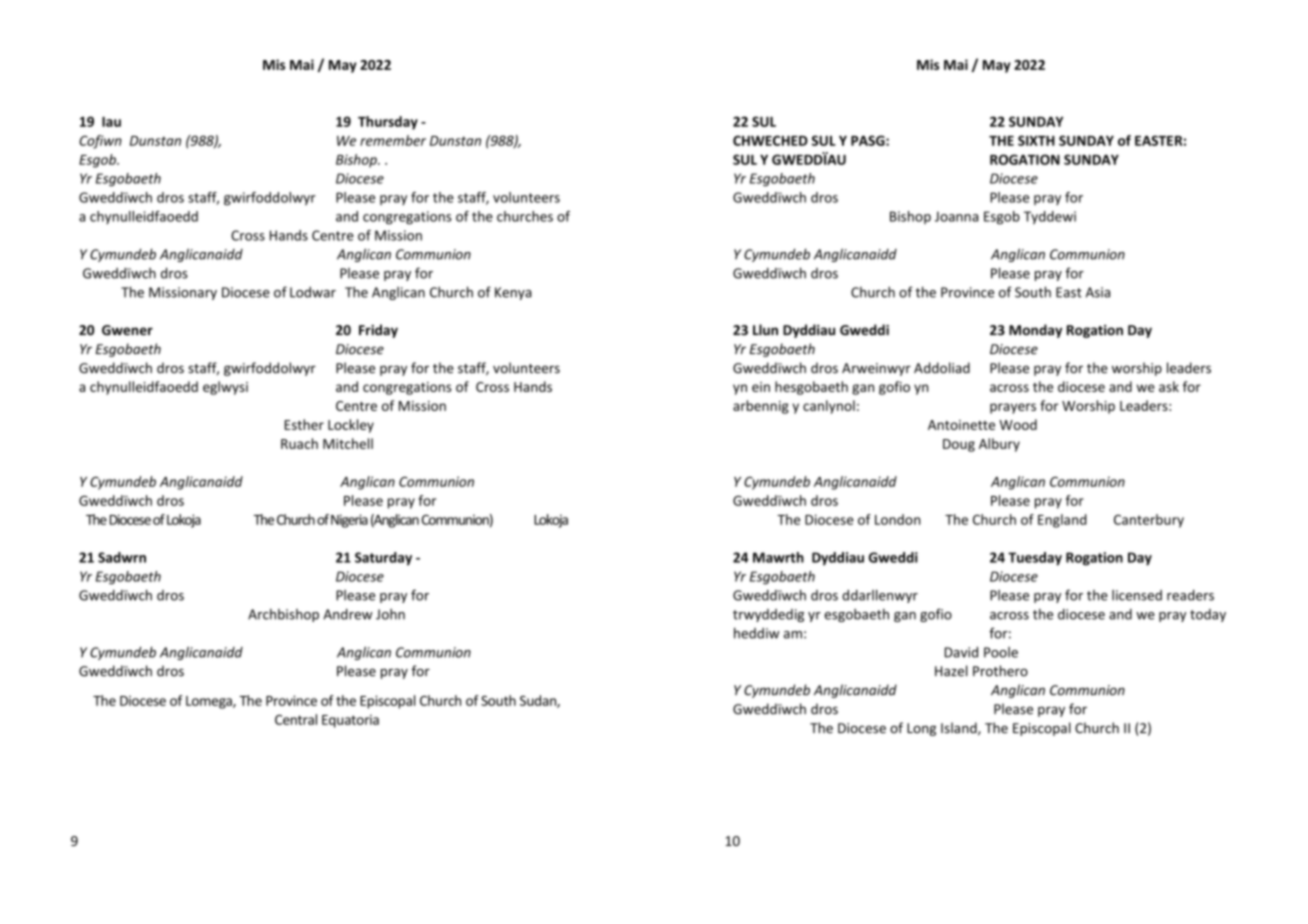  What do you see at coordinates (393, 140) in the screenshot?
I see `remember` at bounding box center [393, 140].
